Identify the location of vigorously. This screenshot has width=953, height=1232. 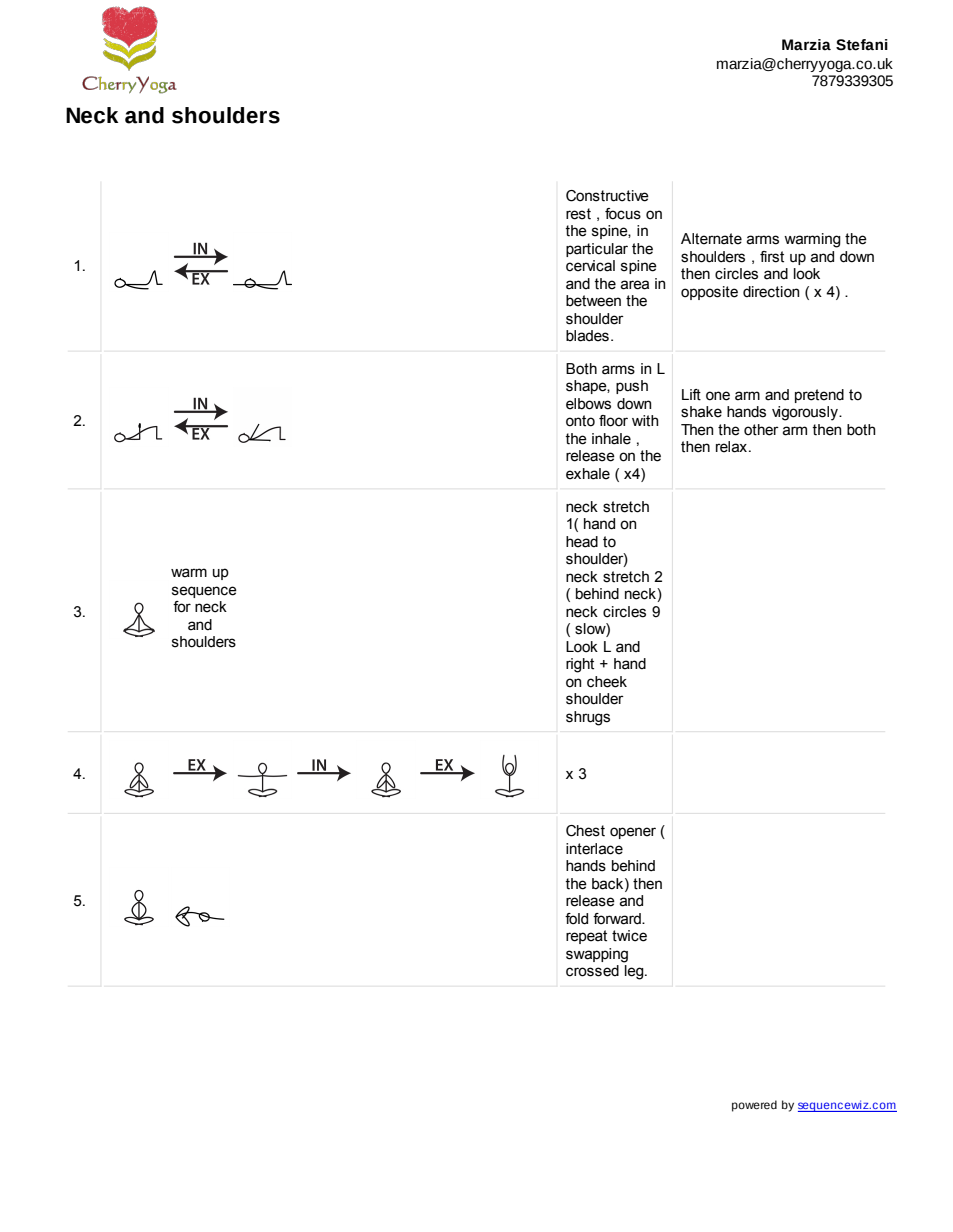
(806, 413).
